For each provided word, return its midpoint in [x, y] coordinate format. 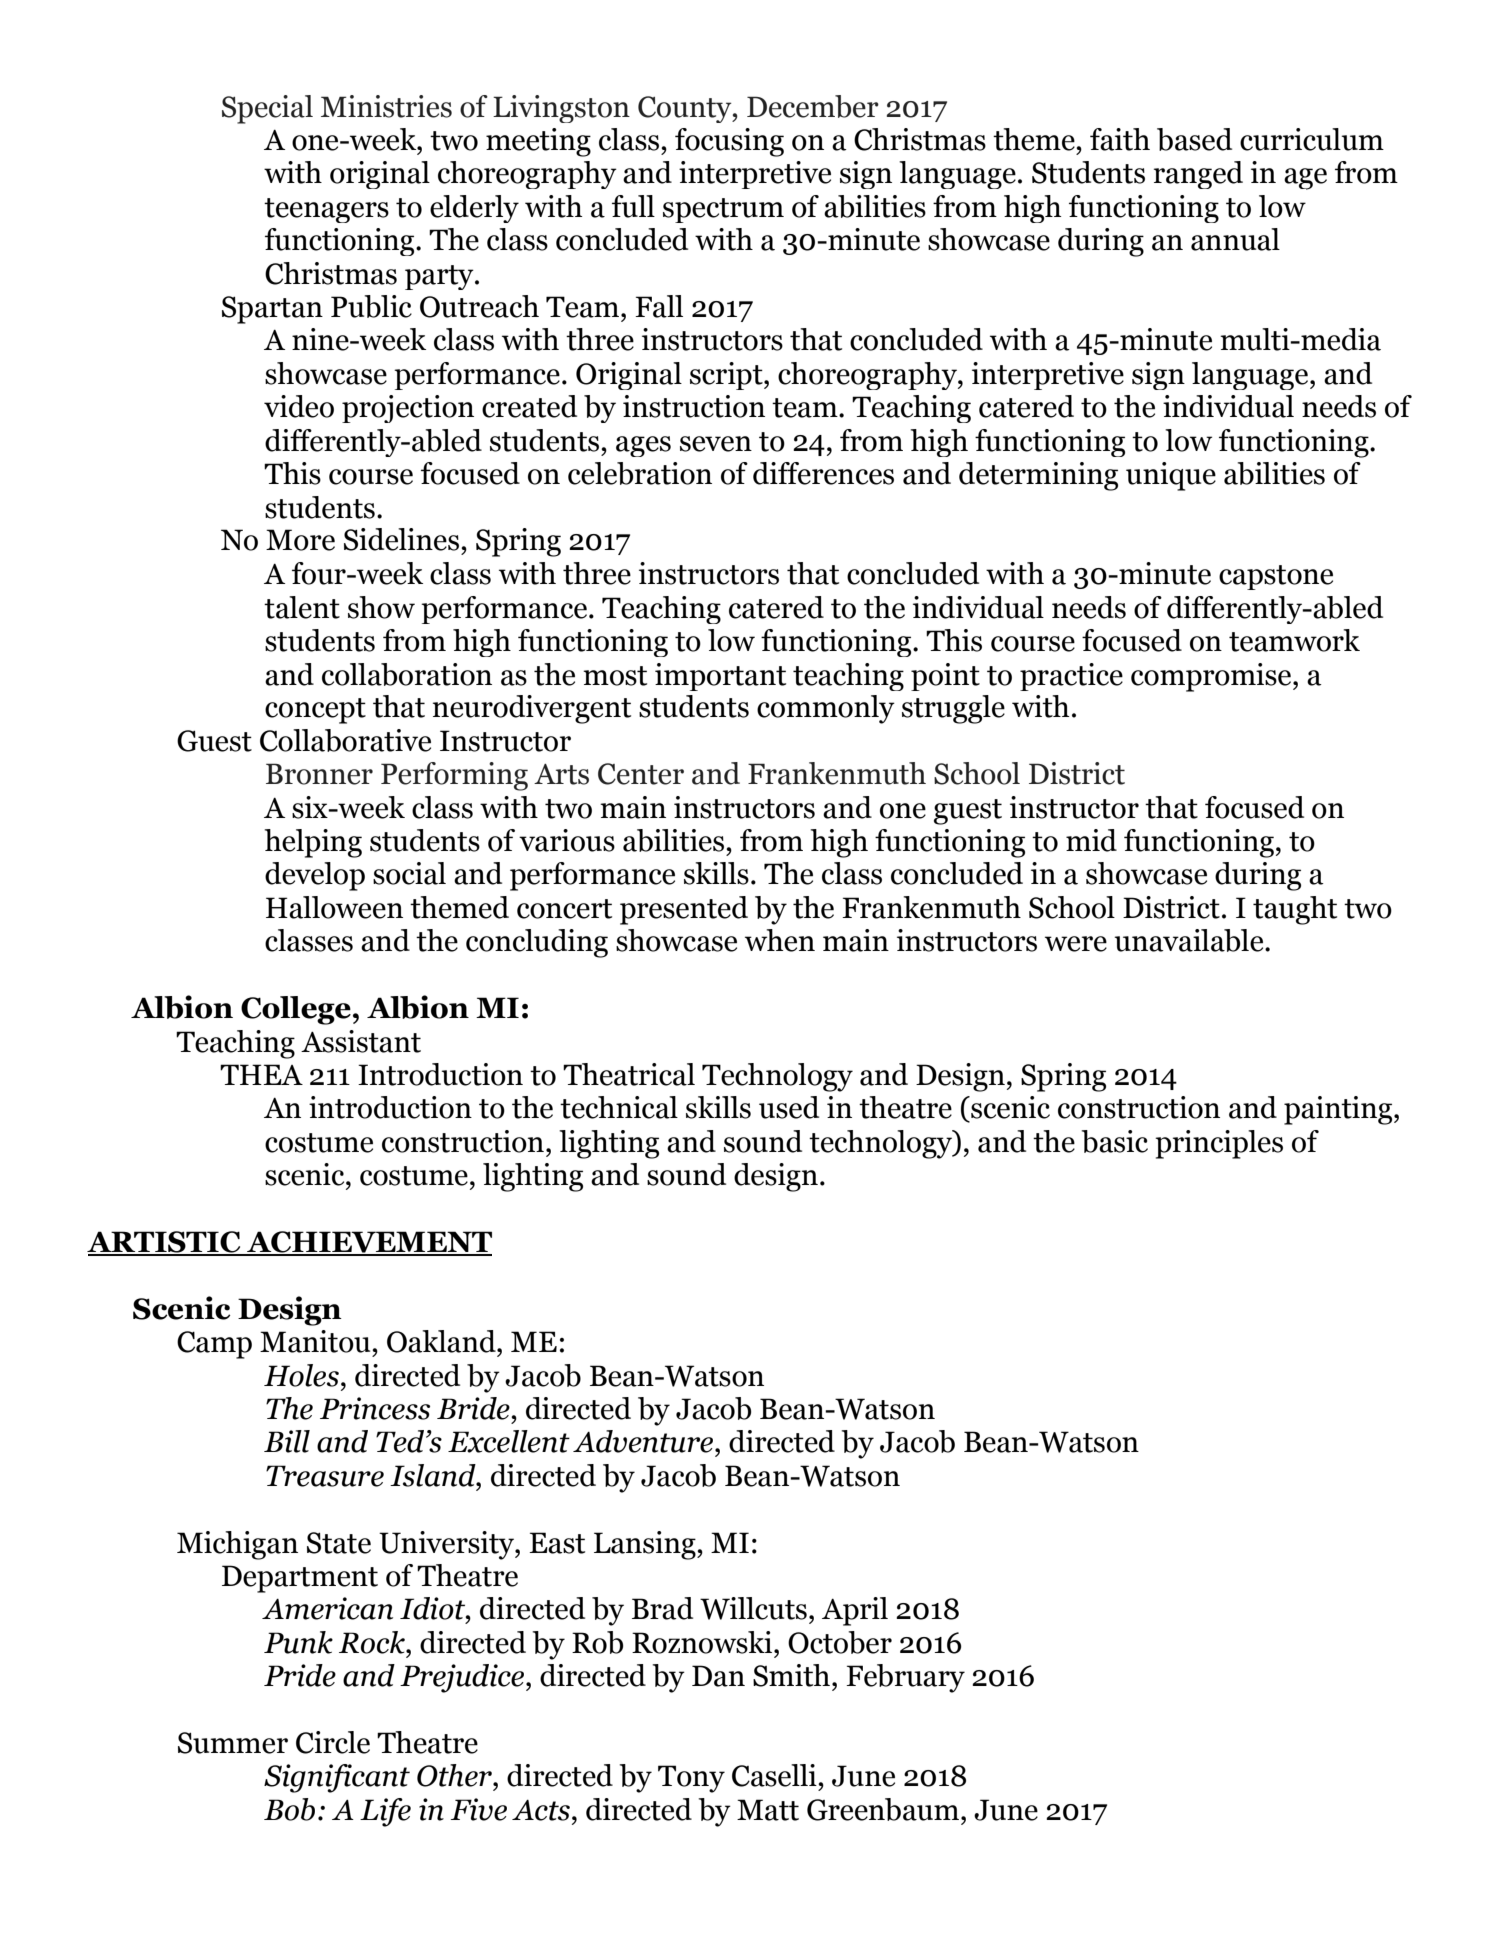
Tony [691, 1779]
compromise [1212, 677]
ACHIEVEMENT [368, 1243]
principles [1219, 1144]
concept [315, 711]
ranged [1198, 175]
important [720, 677]
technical [619, 1107]
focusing [729, 142]
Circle [333, 1742]
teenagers [326, 210]
